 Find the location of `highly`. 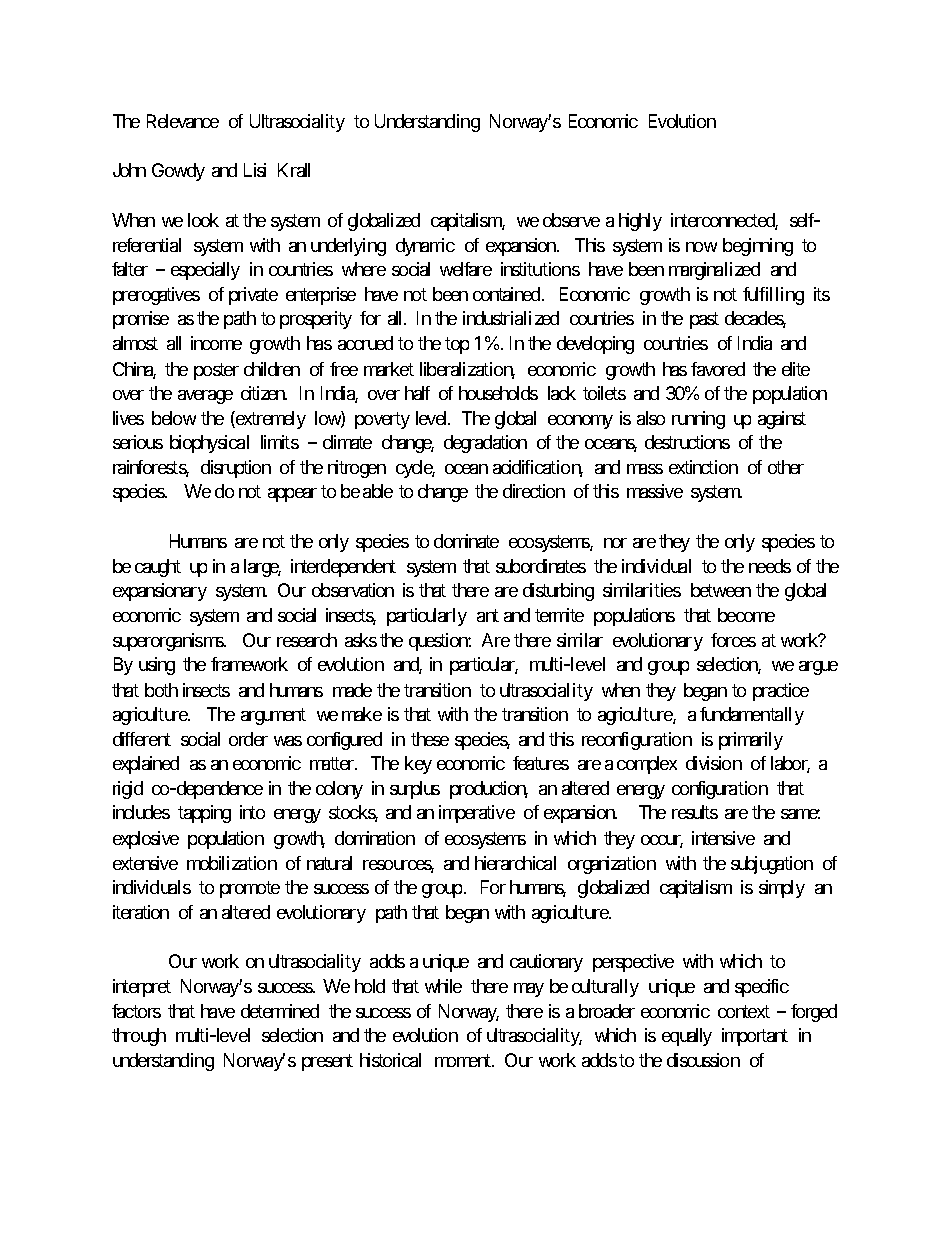

highly is located at coordinates (640, 222).
